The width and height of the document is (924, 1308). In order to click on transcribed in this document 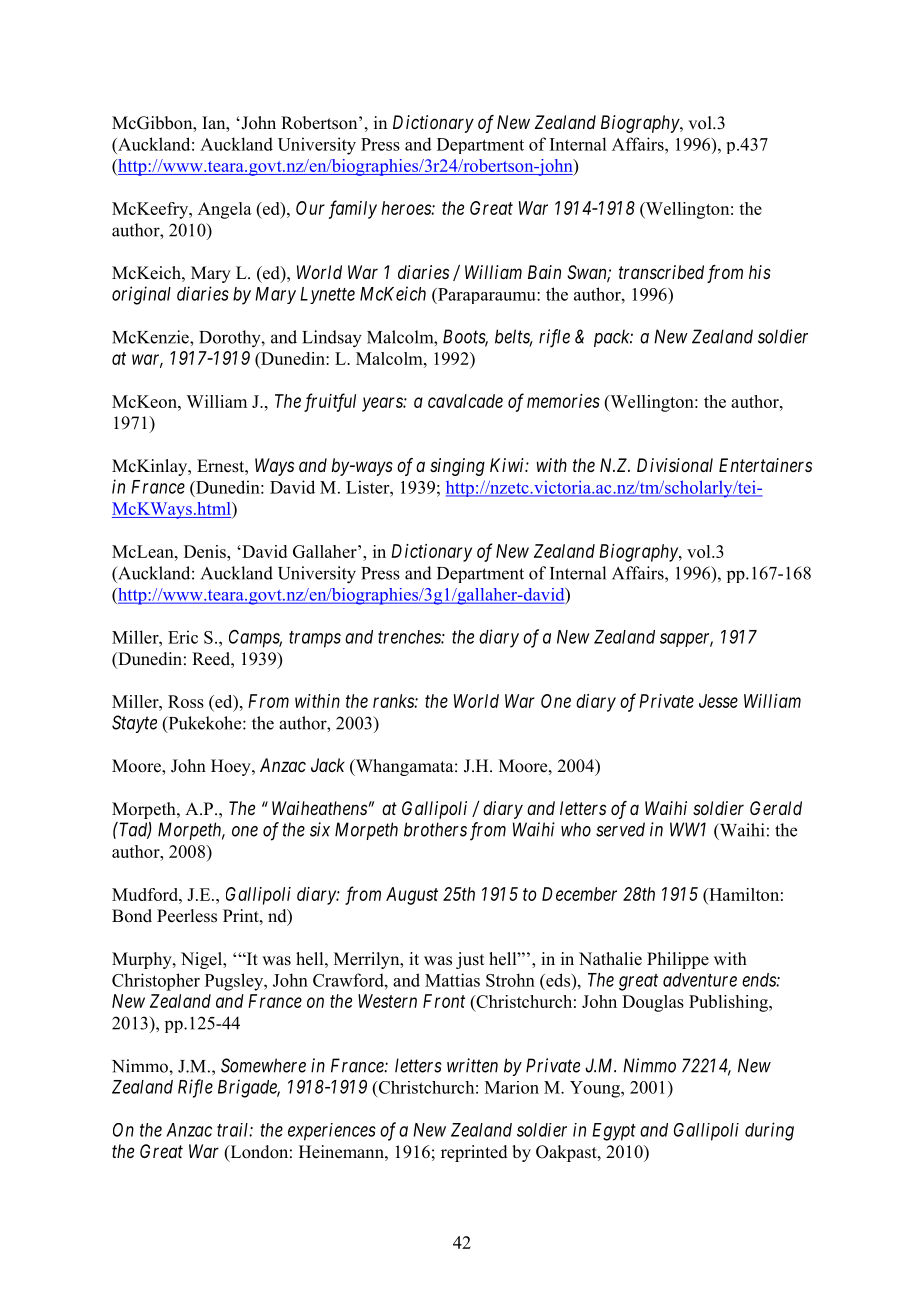, I will do `click(661, 272)`.
